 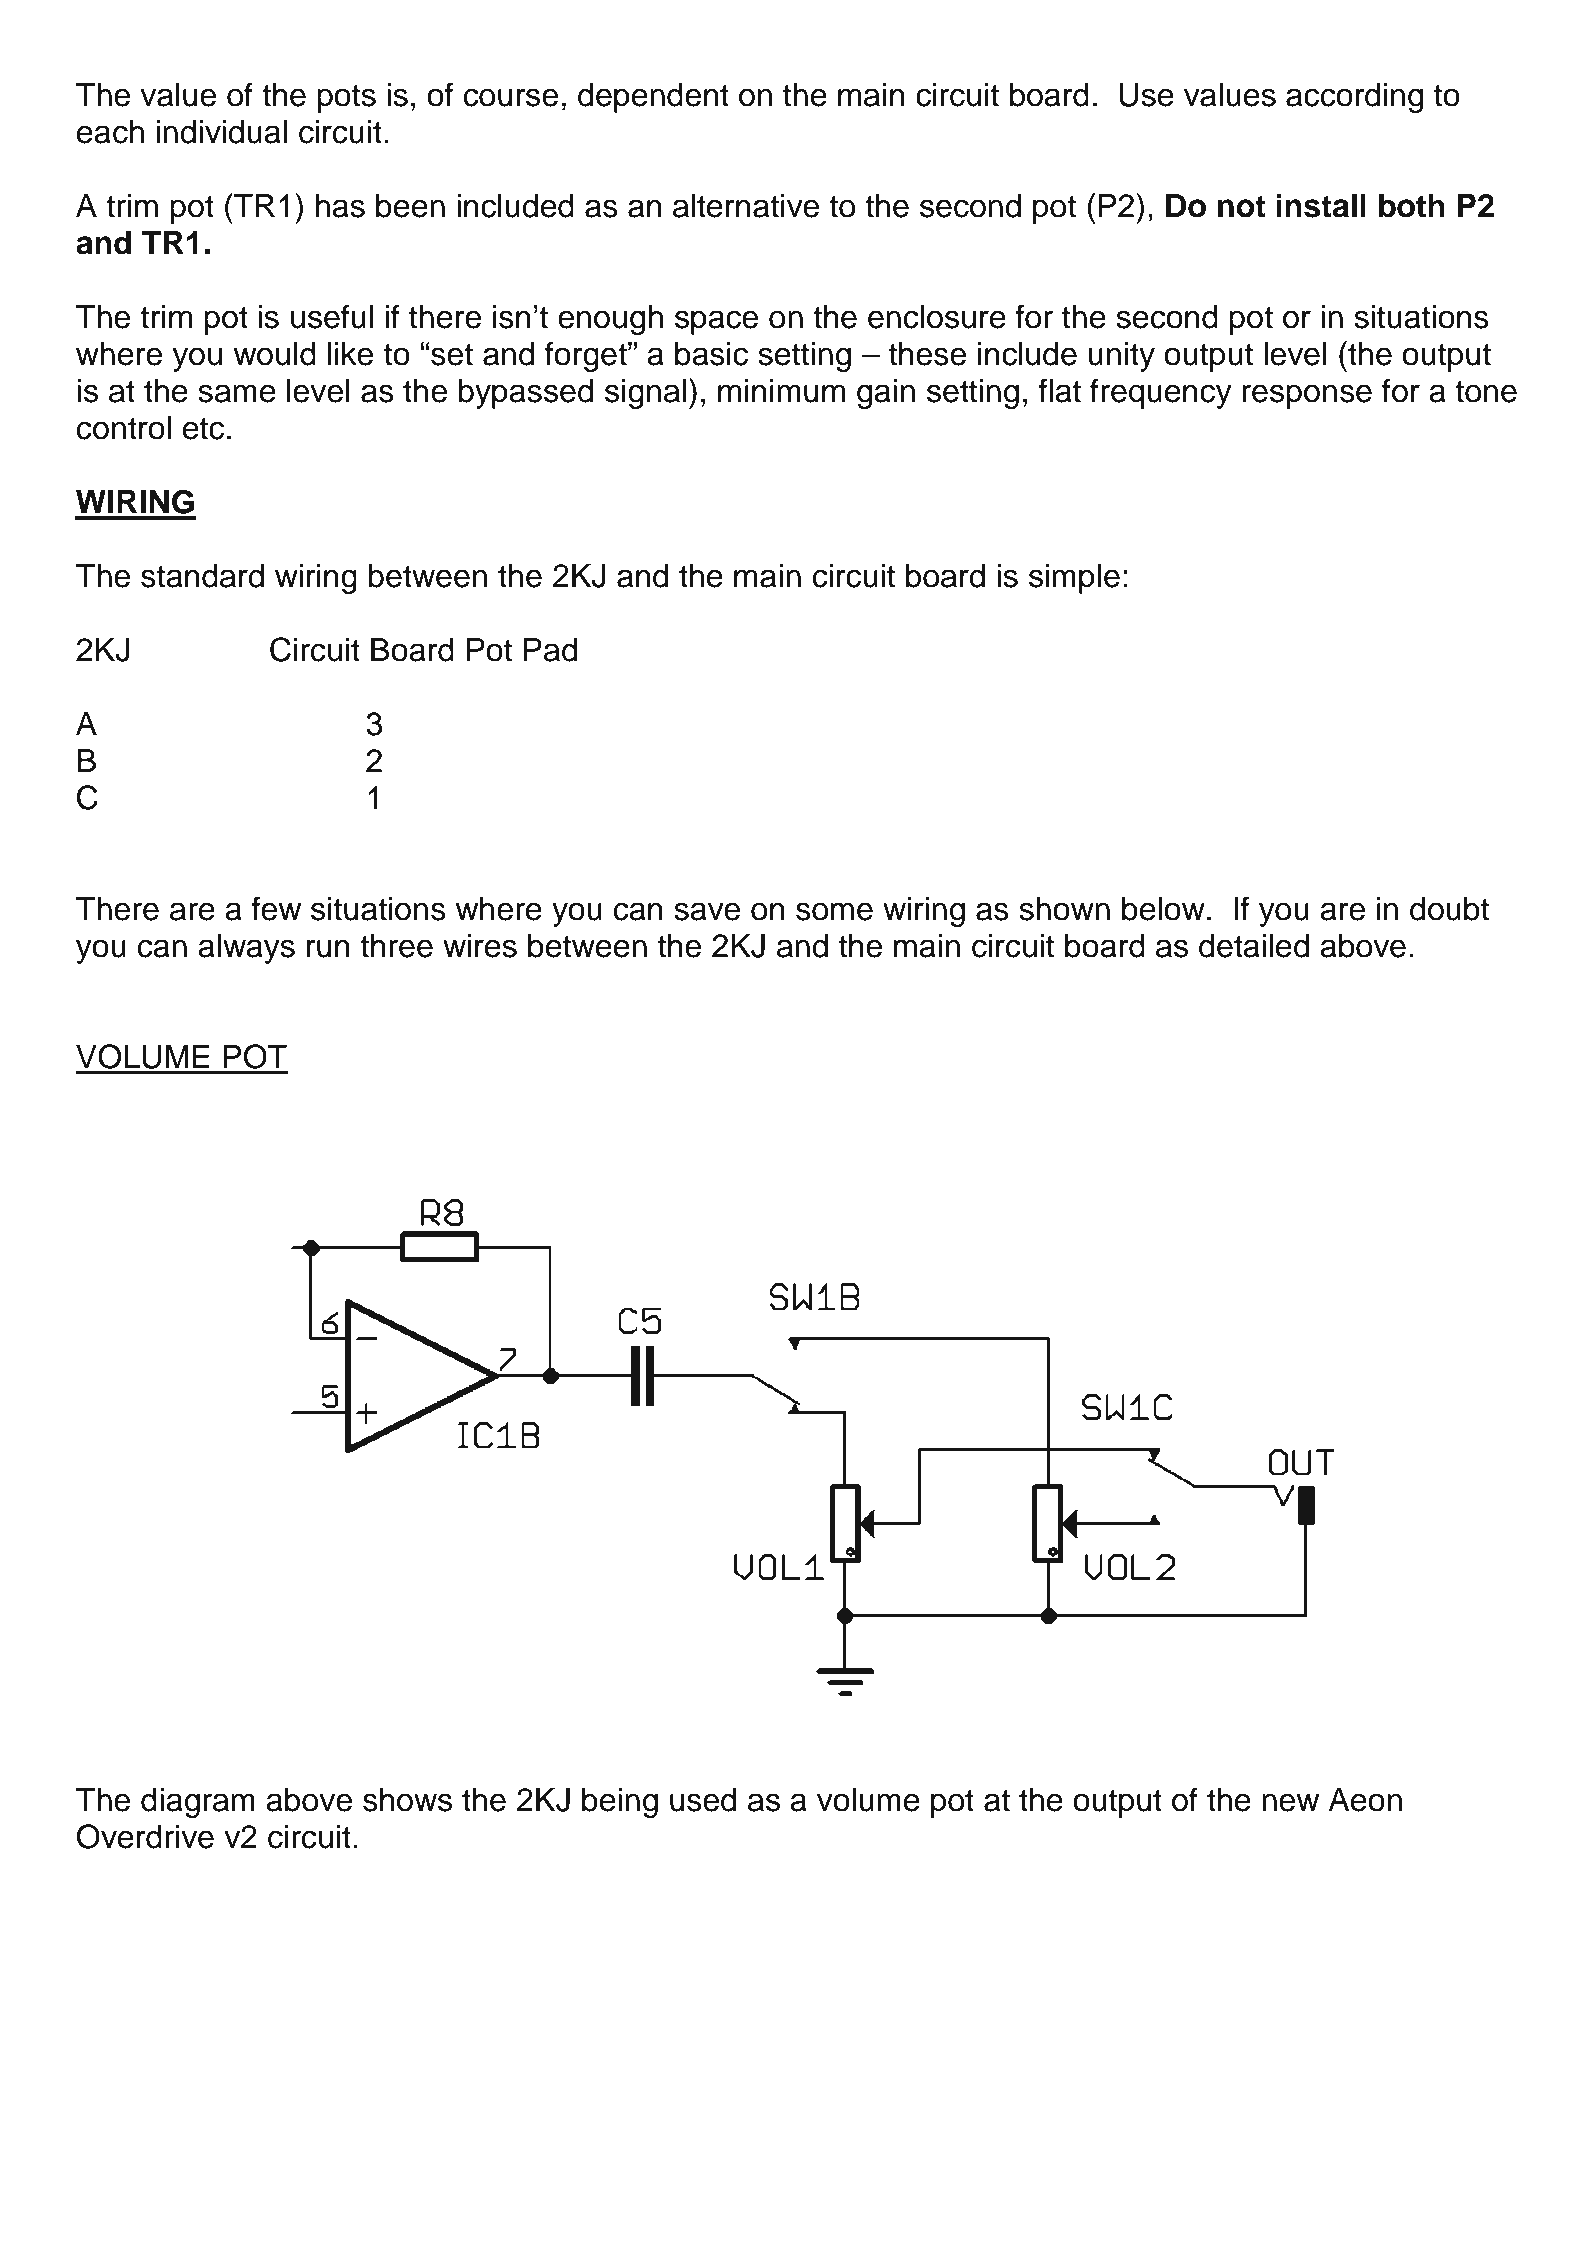 What do you see at coordinates (222, 132) in the screenshot?
I see `individual` at bounding box center [222, 132].
